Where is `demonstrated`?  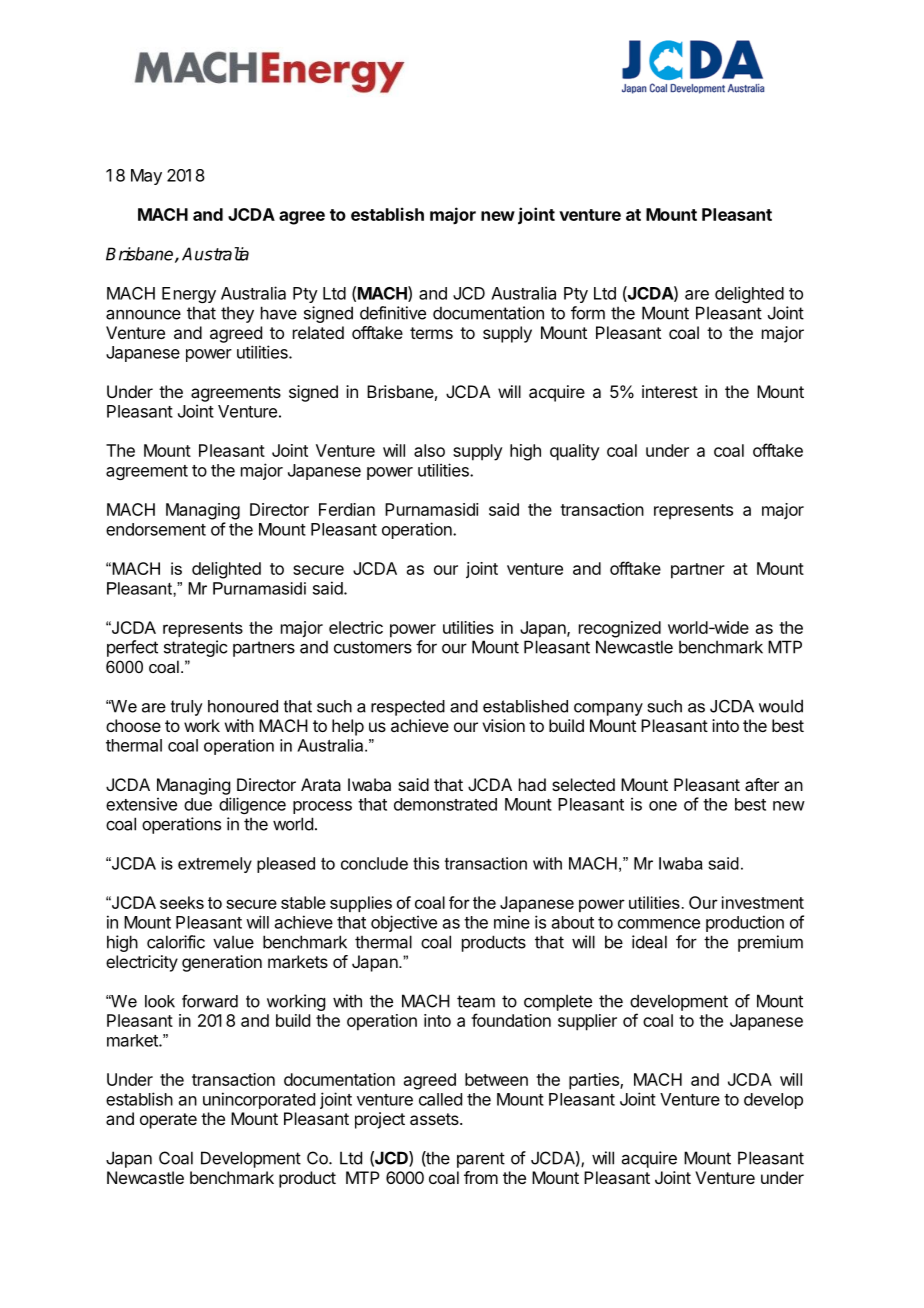
demonstrated is located at coordinates (445, 804).
